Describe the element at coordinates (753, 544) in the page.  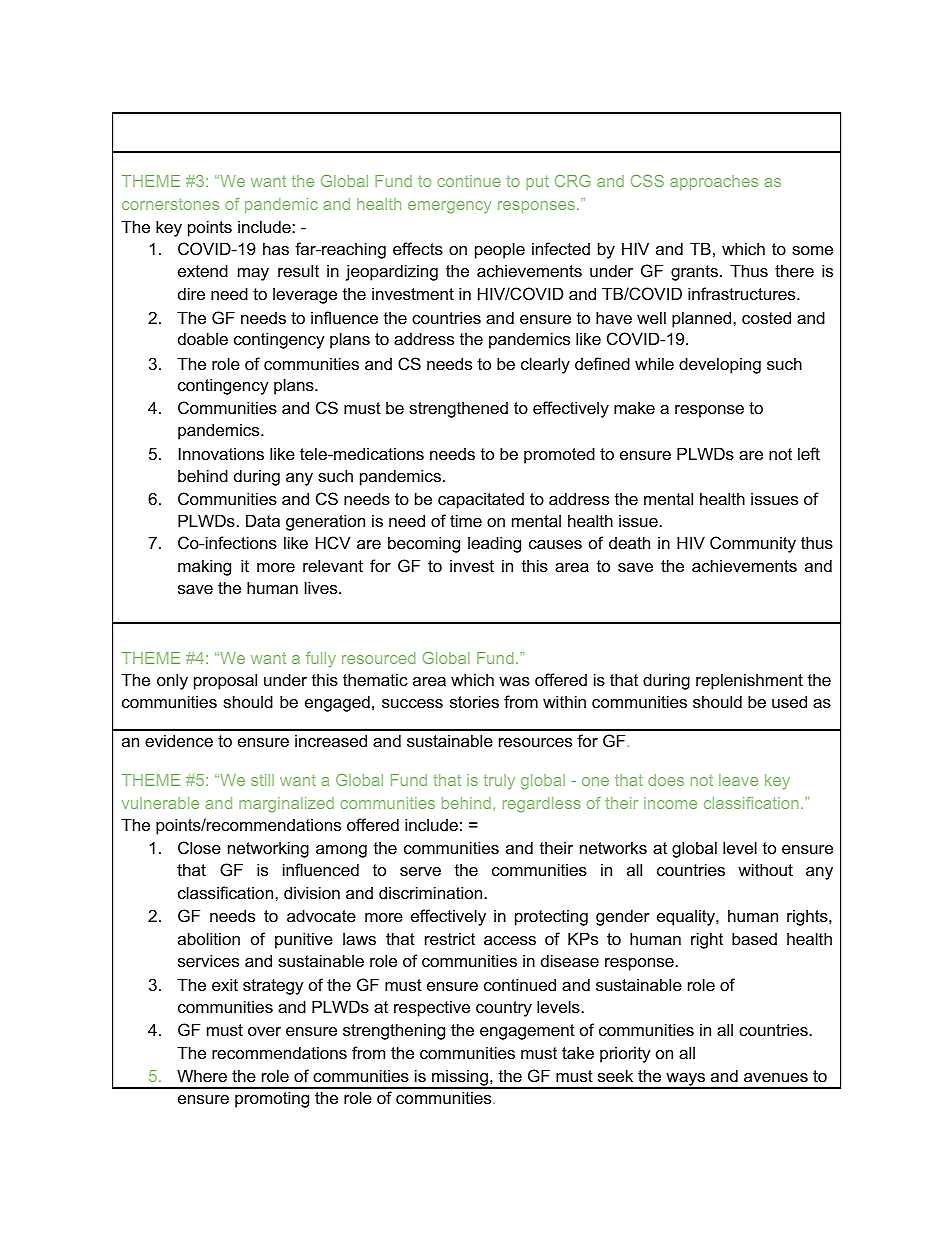
I see `Community` at that location.
